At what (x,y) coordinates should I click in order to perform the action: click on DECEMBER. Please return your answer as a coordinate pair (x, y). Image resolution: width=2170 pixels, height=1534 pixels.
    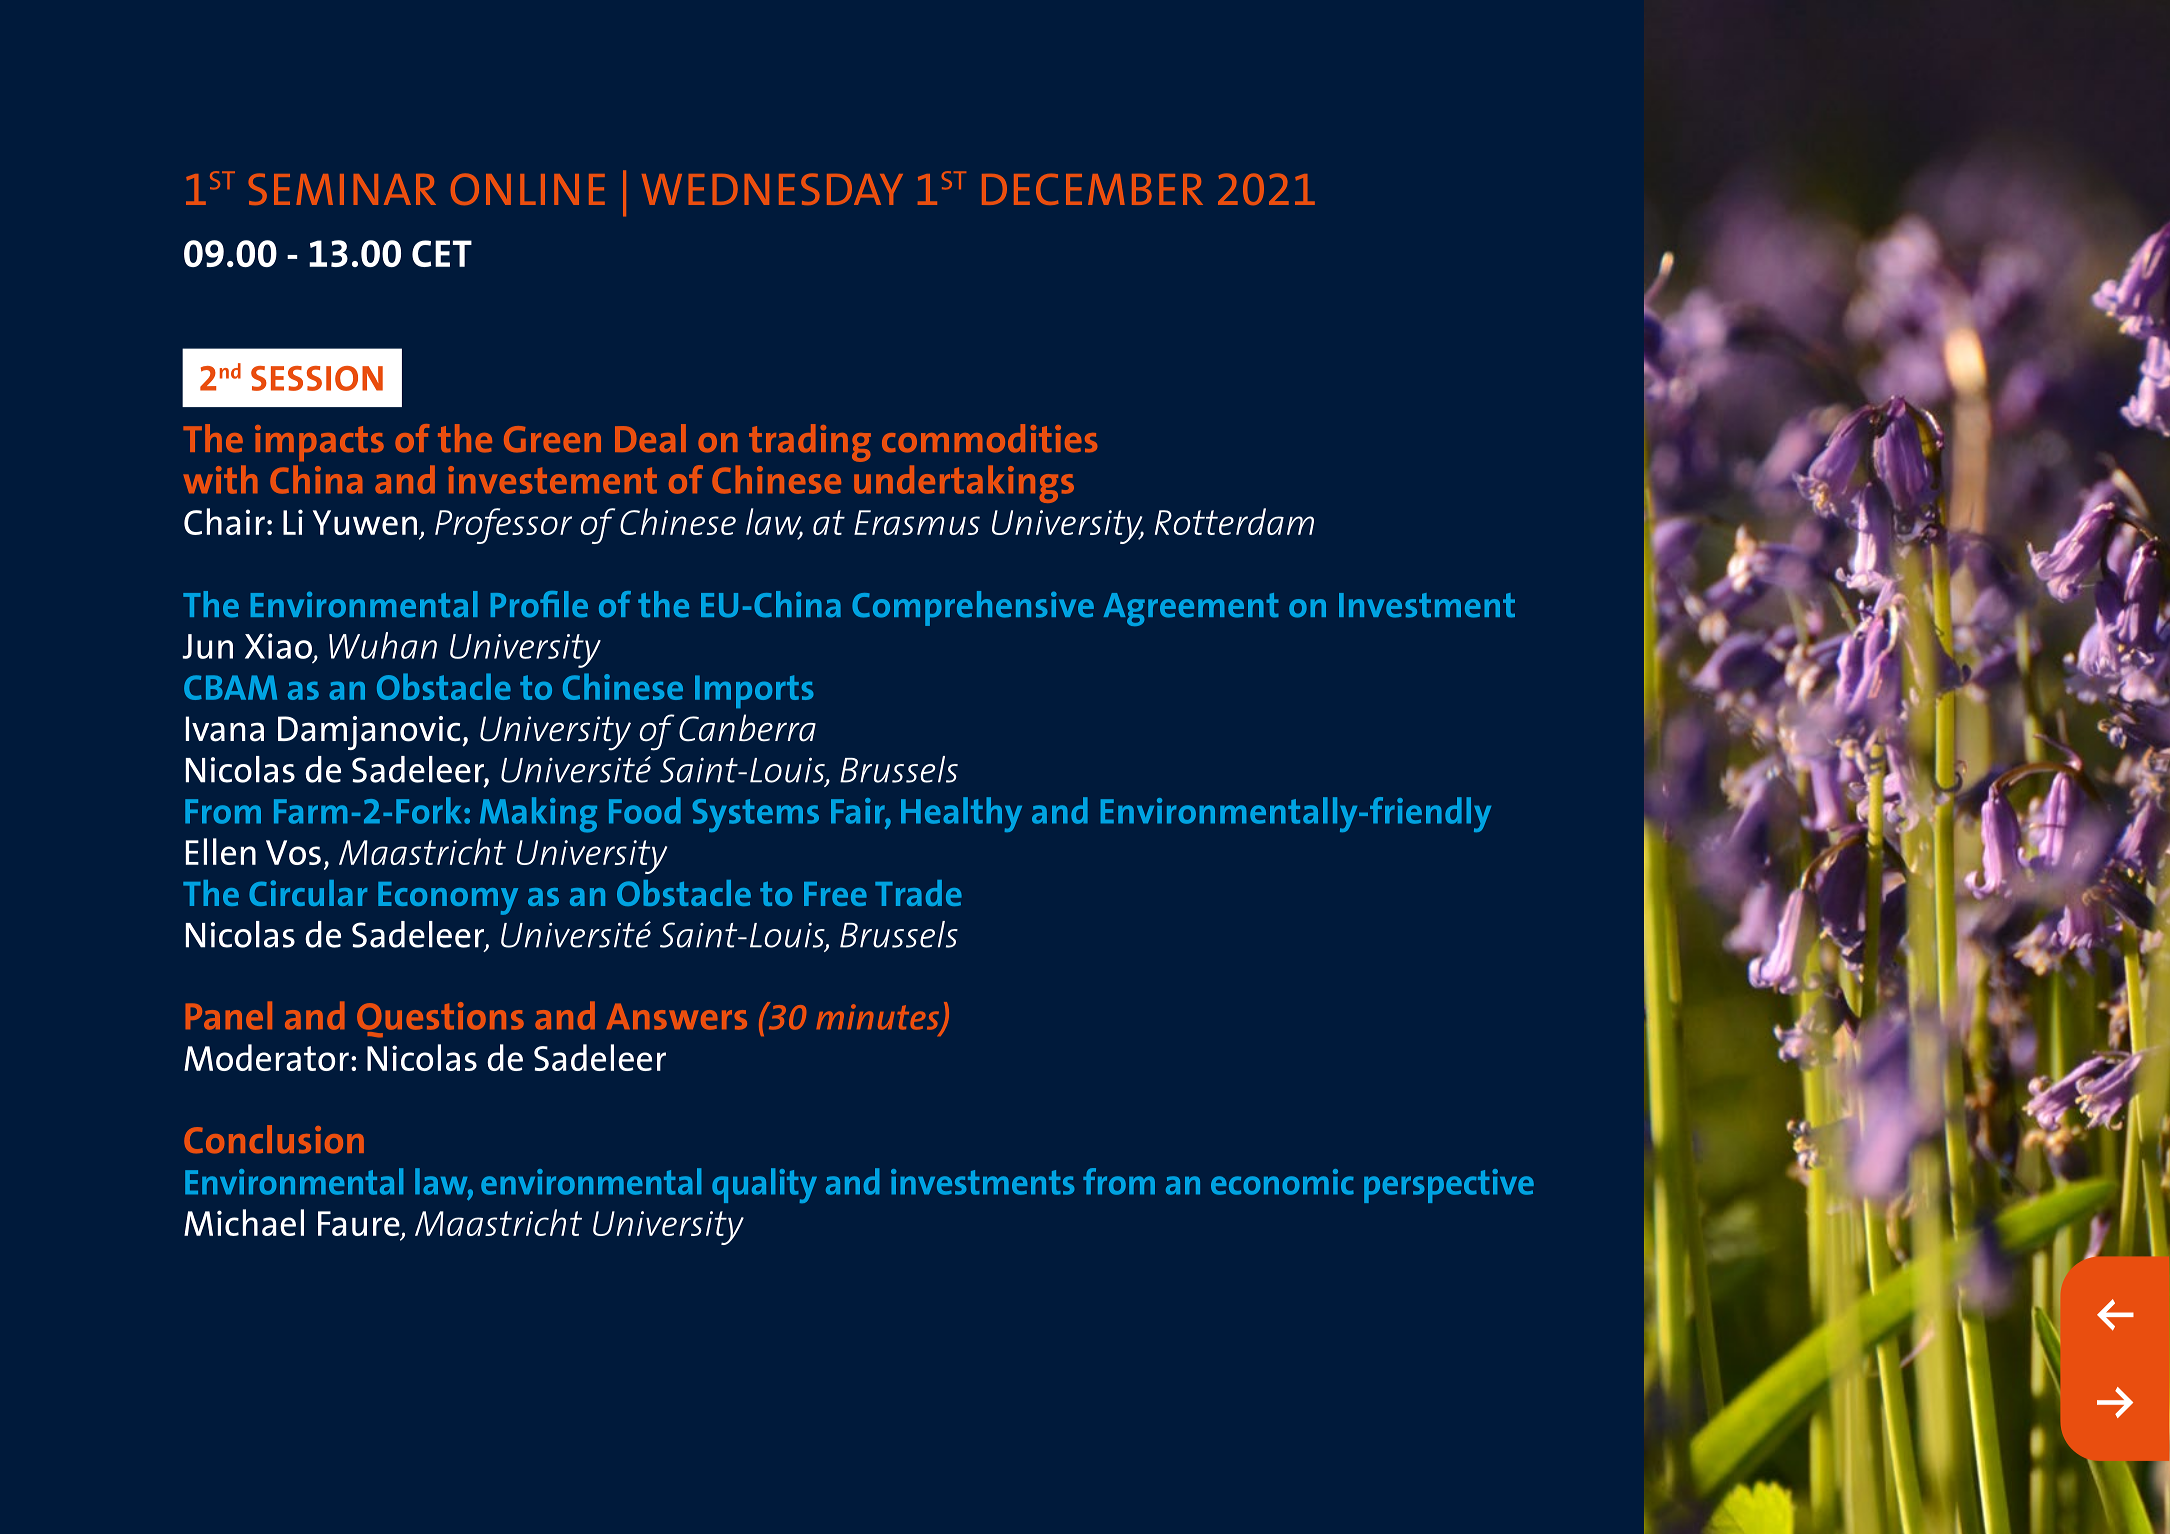
    Looking at the image, I should click on (1092, 189).
